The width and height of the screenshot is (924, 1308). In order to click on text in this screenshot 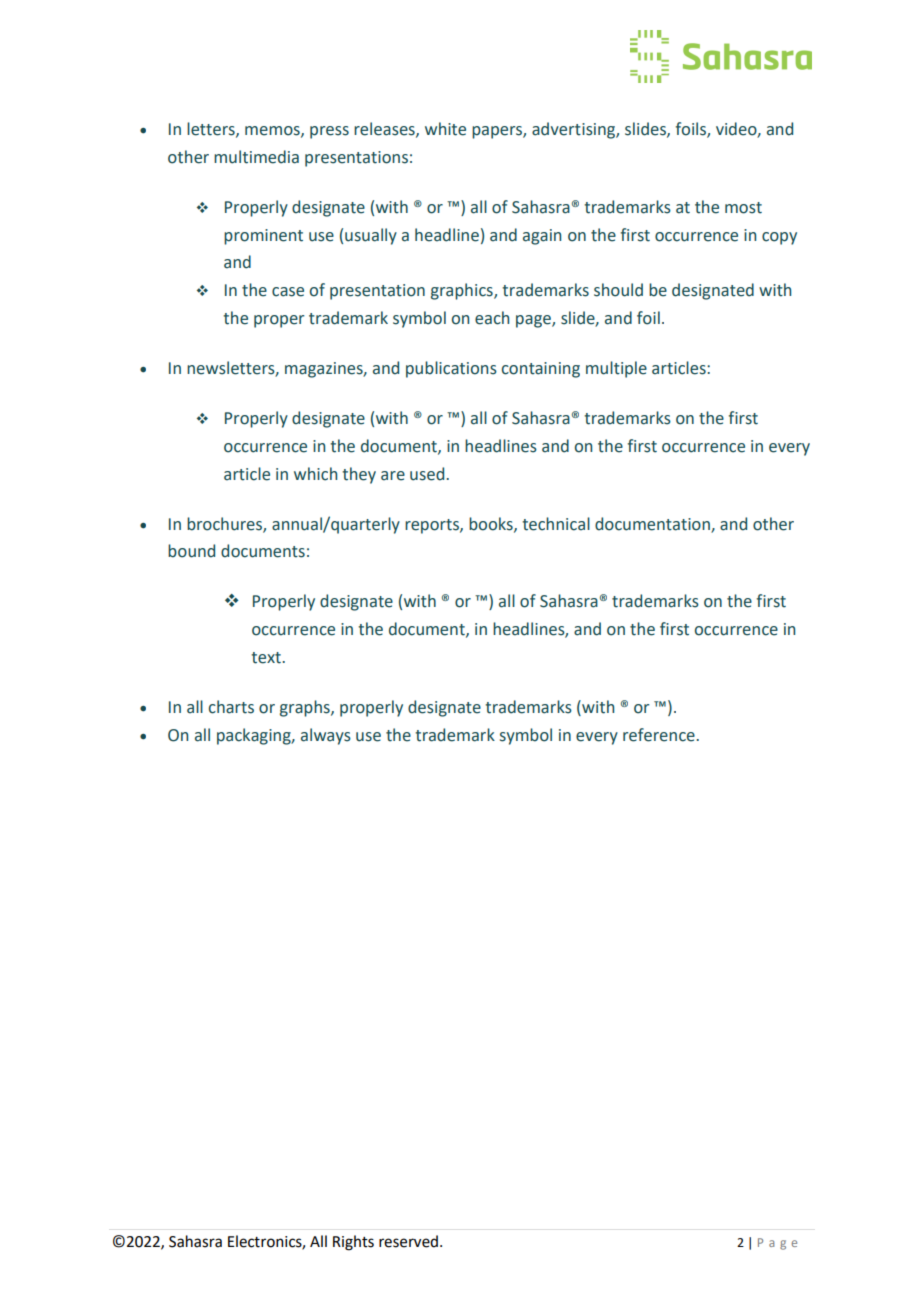, I will do `click(267, 658)`.
